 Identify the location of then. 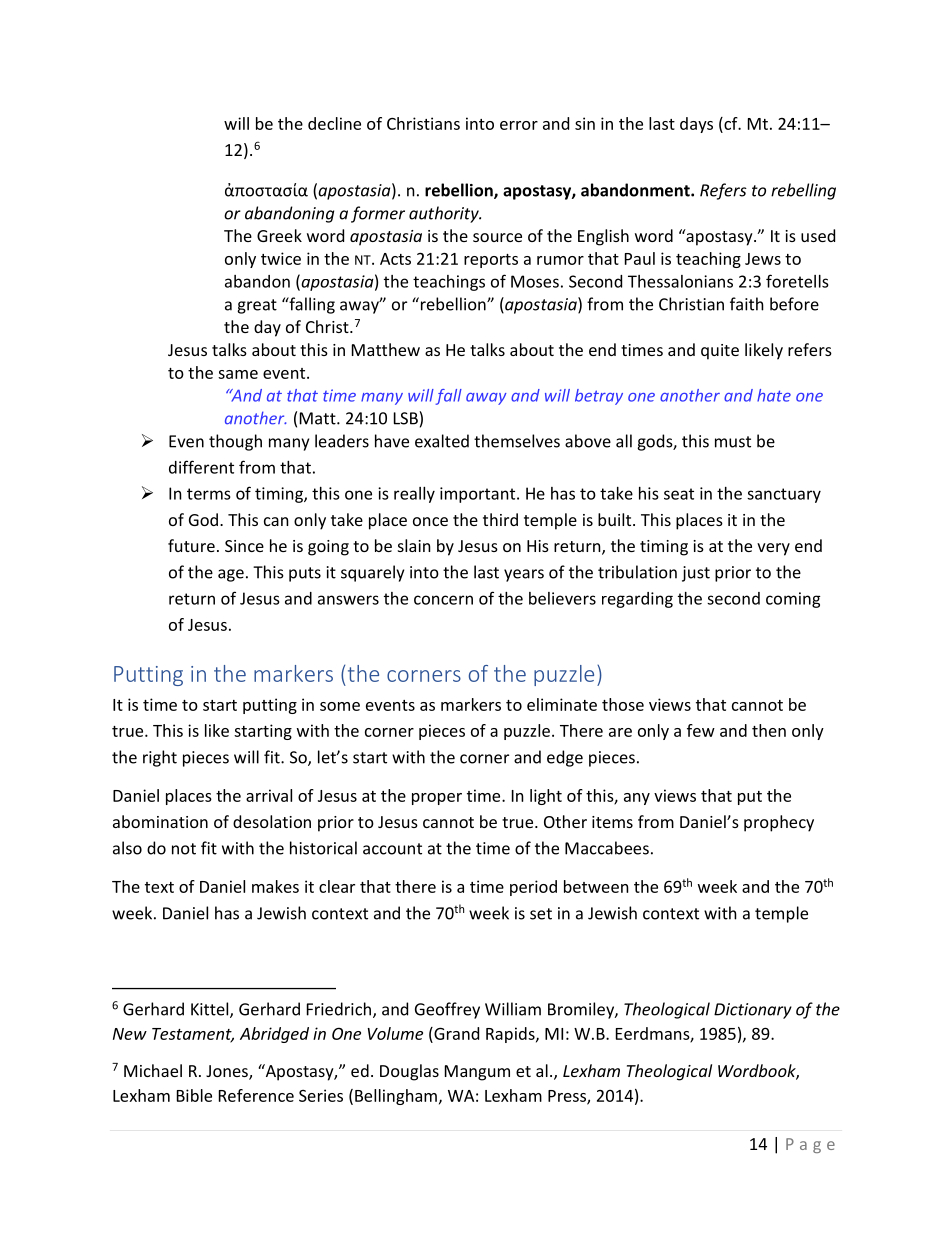
(769, 730).
